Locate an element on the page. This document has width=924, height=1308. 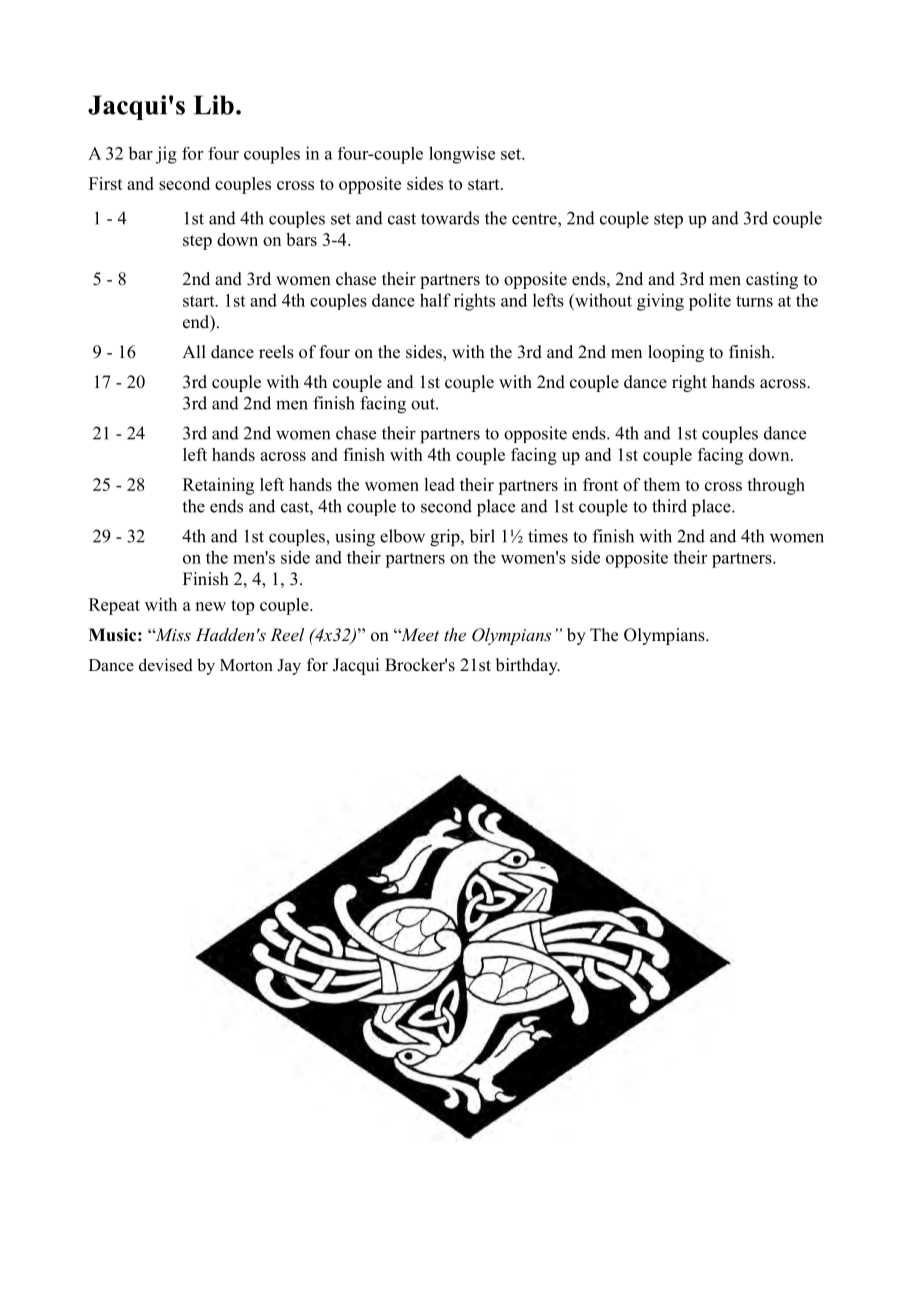
towards is located at coordinates (450, 218).
